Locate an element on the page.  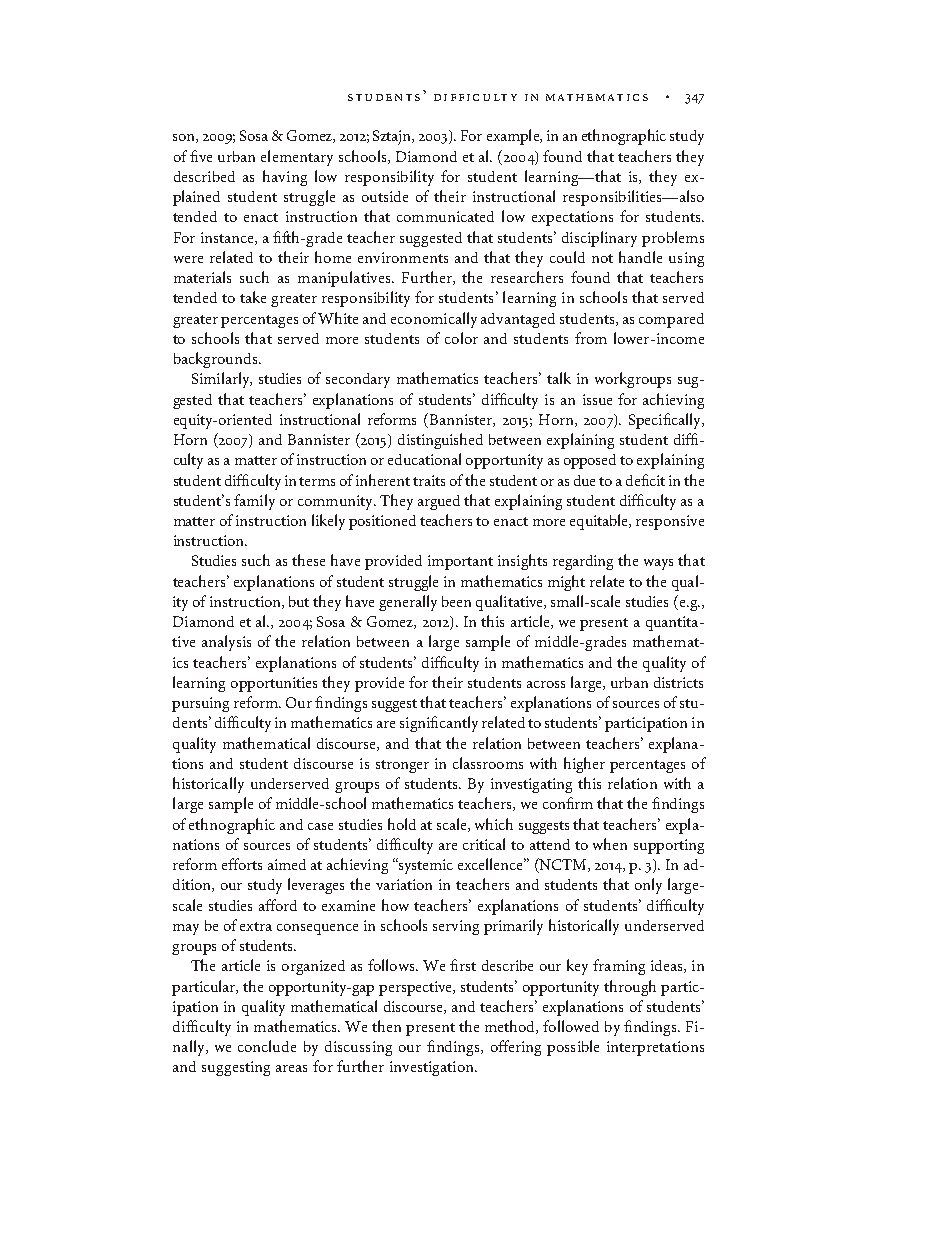
disciplinary is located at coordinates (599, 239).
